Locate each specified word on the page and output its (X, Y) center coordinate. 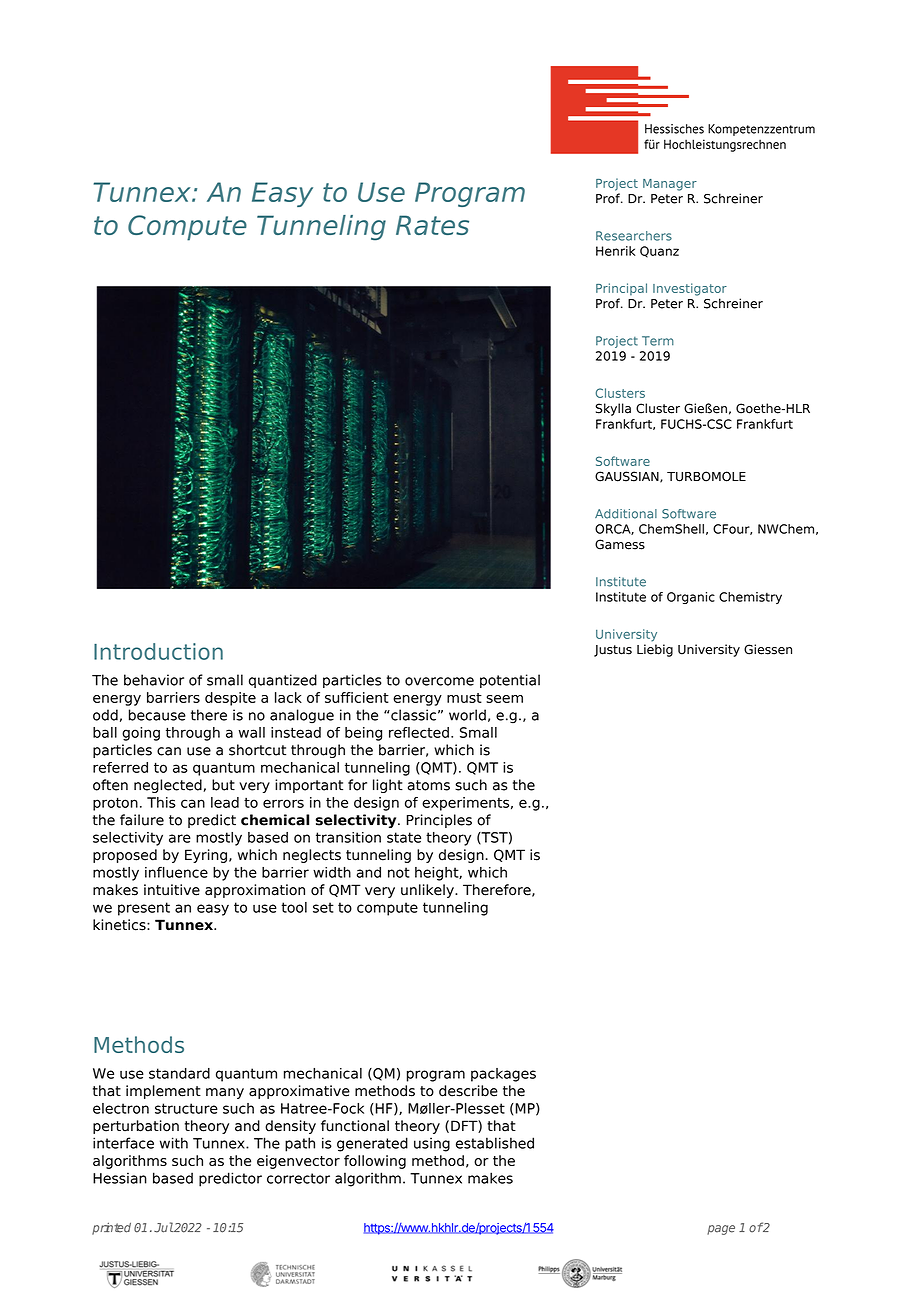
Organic (691, 598)
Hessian (120, 1178)
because (157, 715)
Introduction (158, 651)
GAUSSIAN (628, 477)
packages (503, 1075)
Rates (432, 225)
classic (412, 715)
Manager (670, 185)
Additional (626, 514)
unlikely (428, 891)
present (144, 909)
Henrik (616, 251)
